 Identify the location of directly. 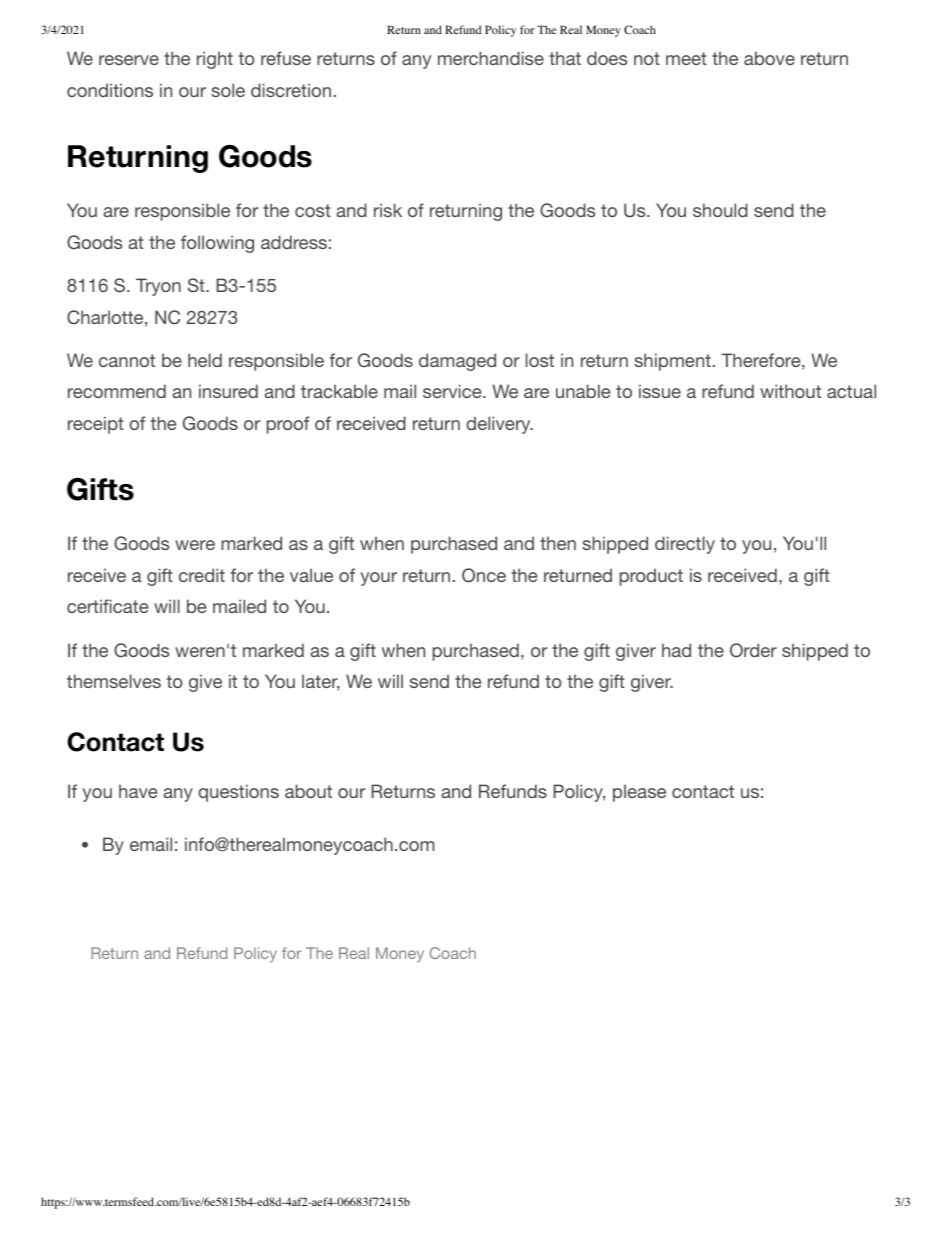
(685, 545).
